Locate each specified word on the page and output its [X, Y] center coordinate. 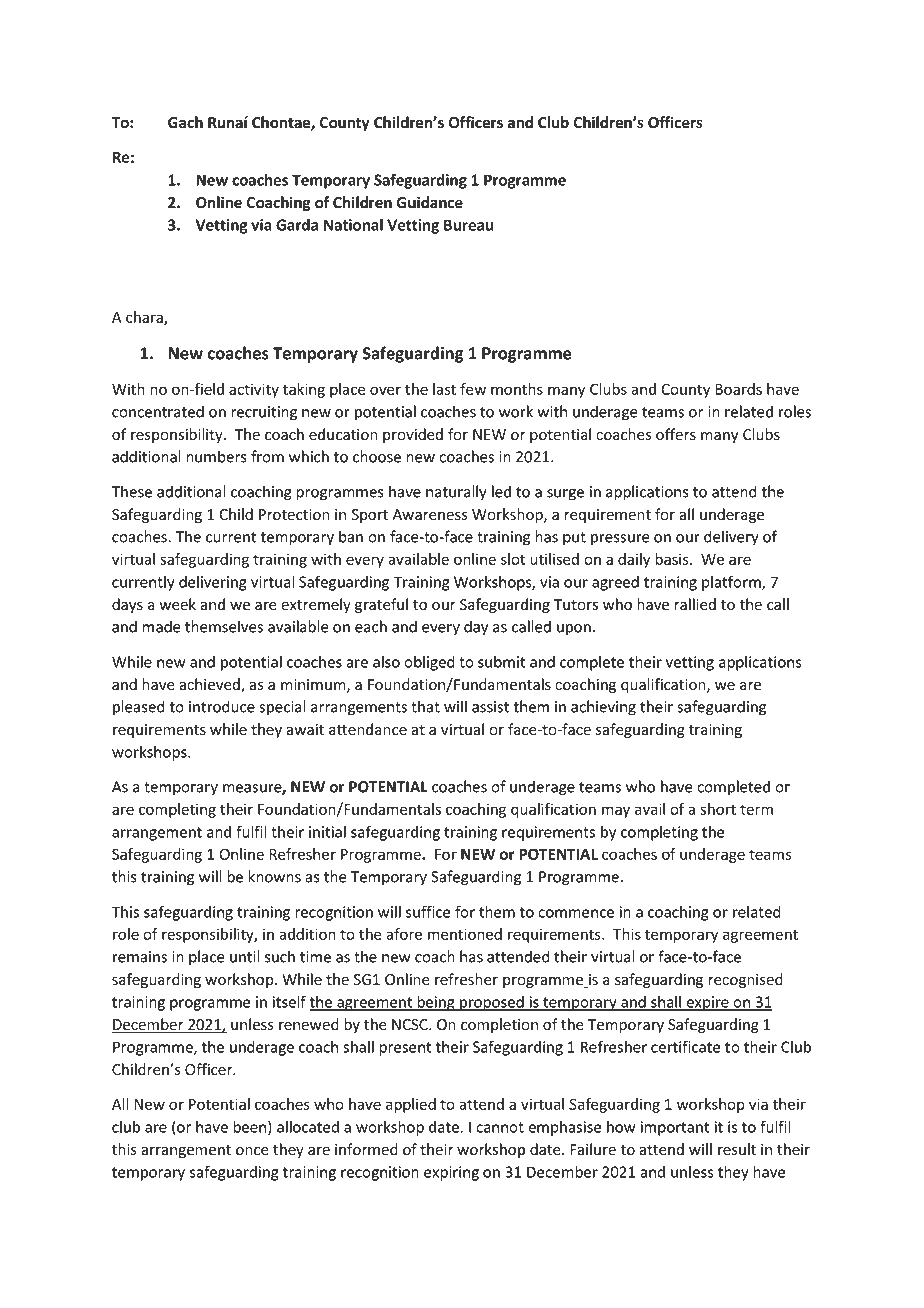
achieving [603, 708]
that [425, 706]
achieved [210, 685]
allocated [308, 1126]
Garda [297, 224]
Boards [738, 389]
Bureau [469, 225]
